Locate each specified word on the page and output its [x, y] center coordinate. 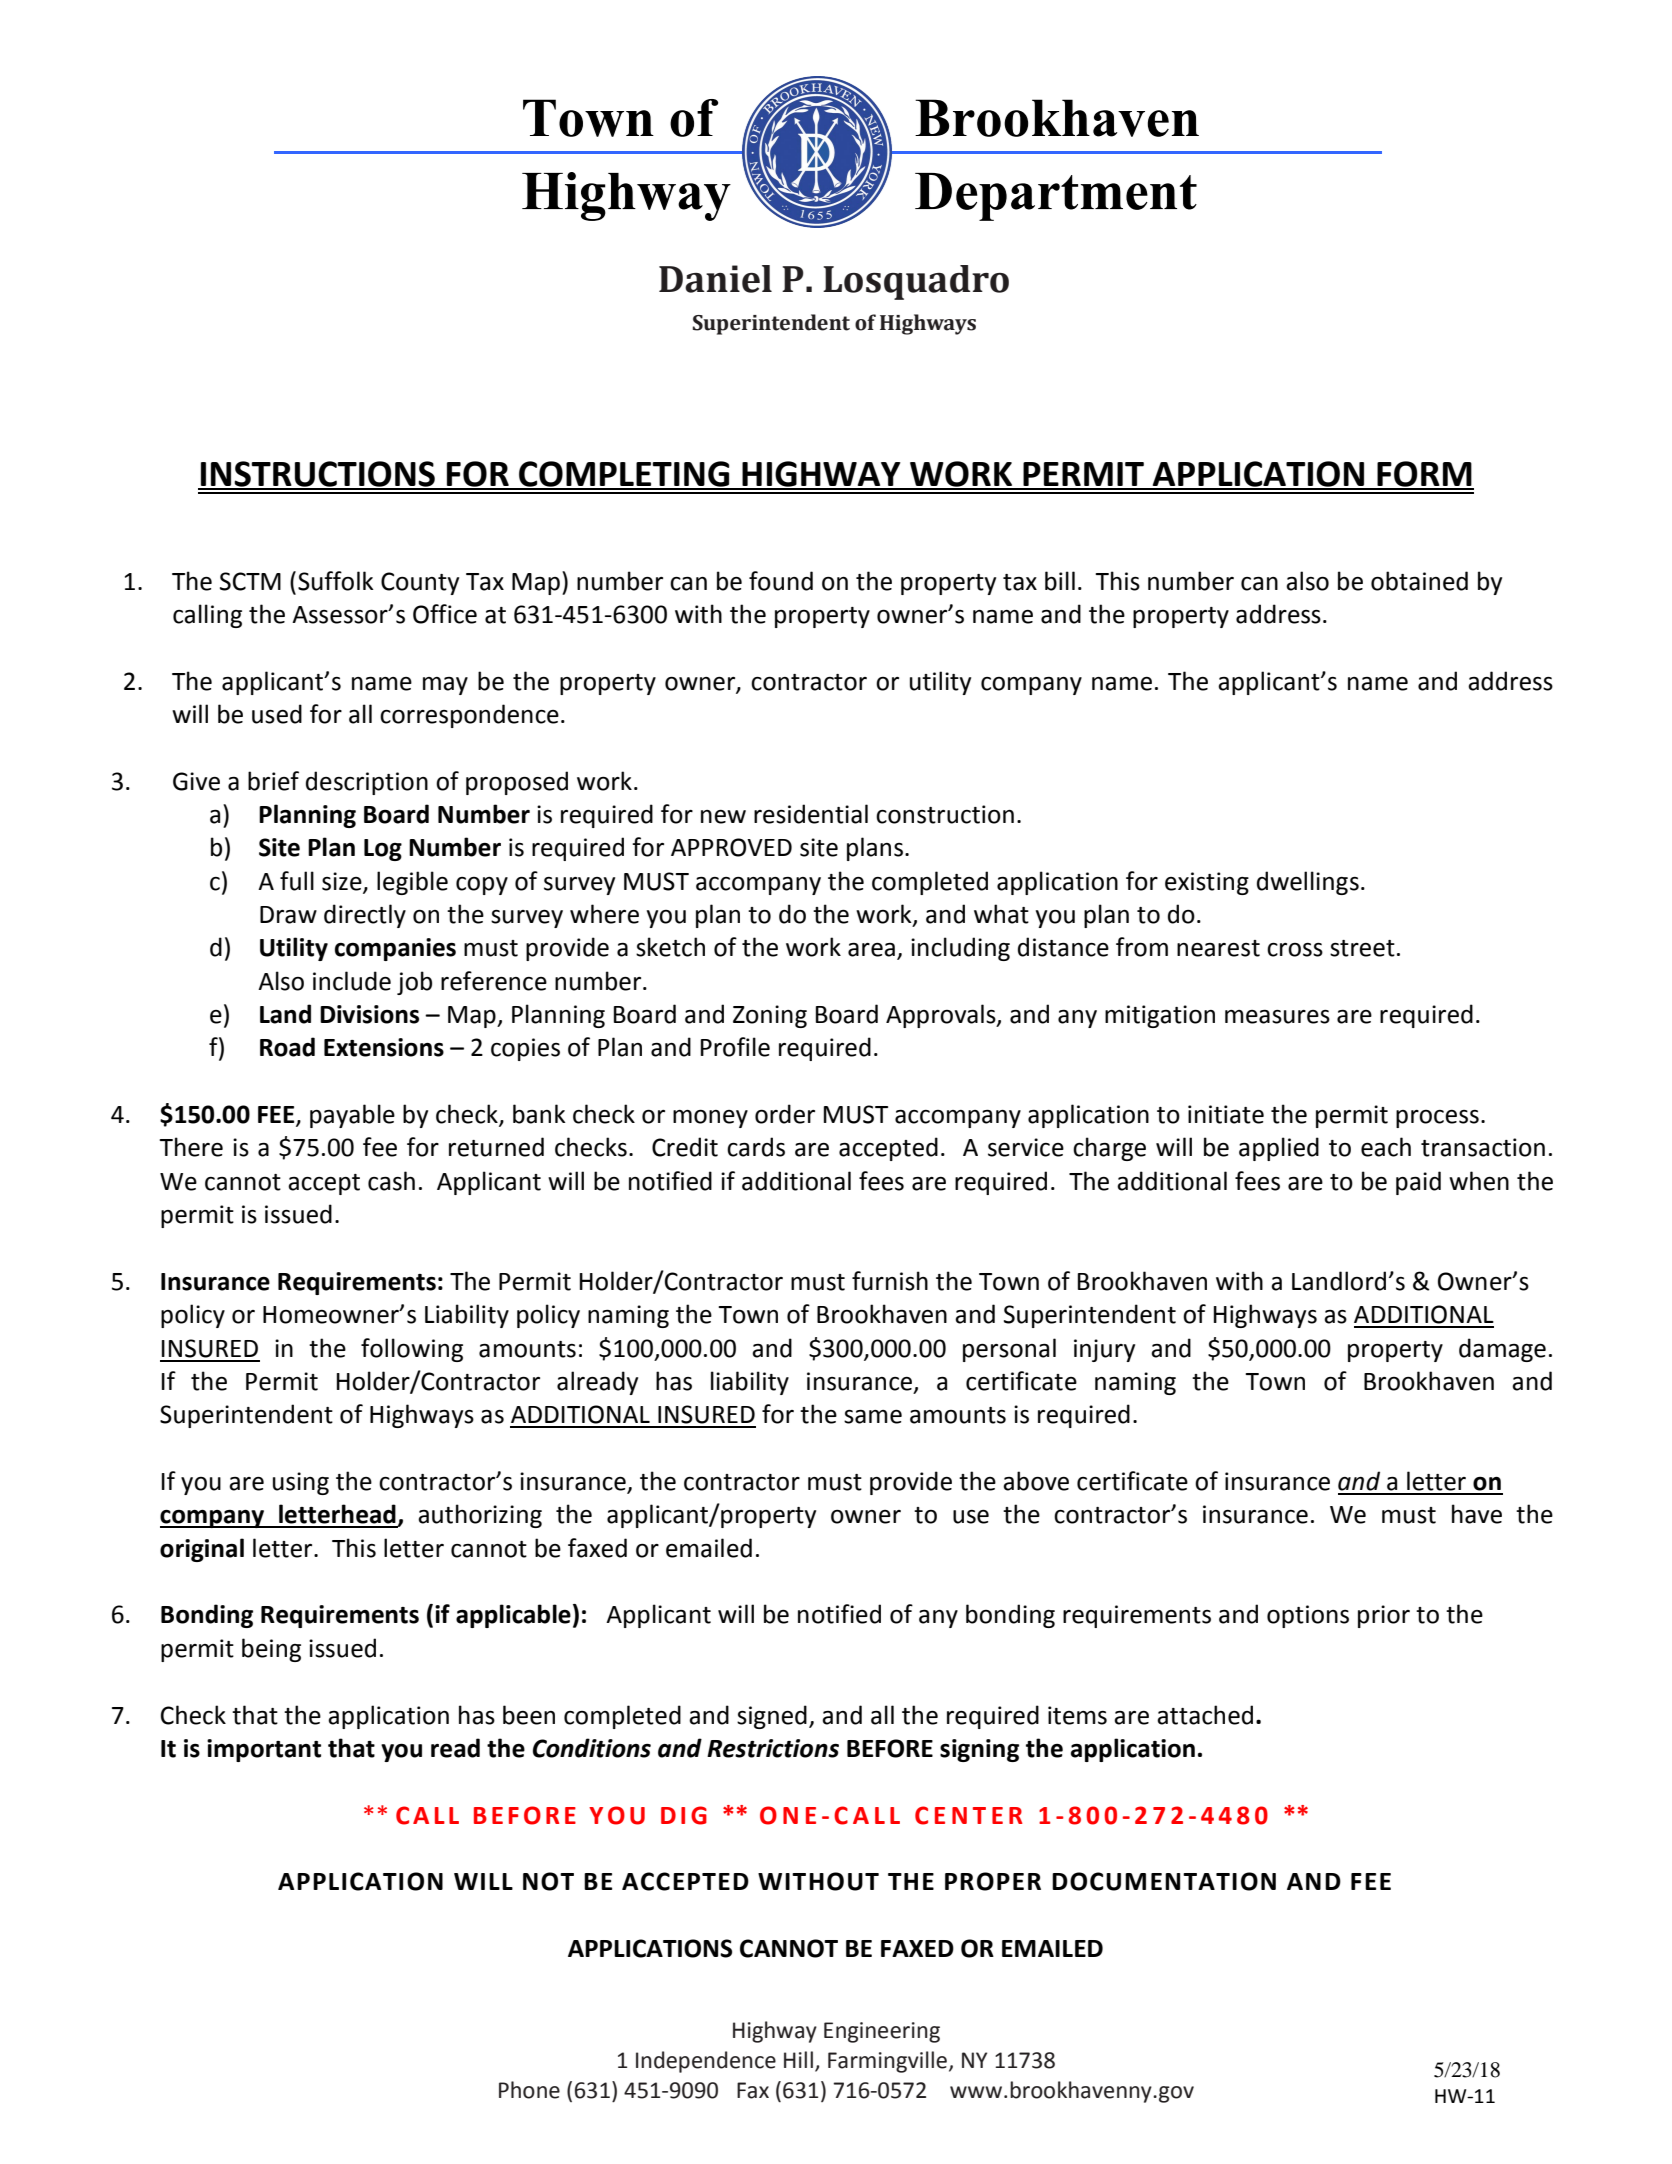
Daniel [715, 279]
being [271, 1650]
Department [1056, 197]
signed [772, 1717]
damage [1502, 1350]
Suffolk [336, 581]
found [781, 581]
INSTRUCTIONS [318, 475]
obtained [1419, 581]
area [871, 950]
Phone [529, 2090]
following [412, 1350]
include [352, 981]
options [1308, 1616]
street [1362, 948]
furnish [890, 1281]
